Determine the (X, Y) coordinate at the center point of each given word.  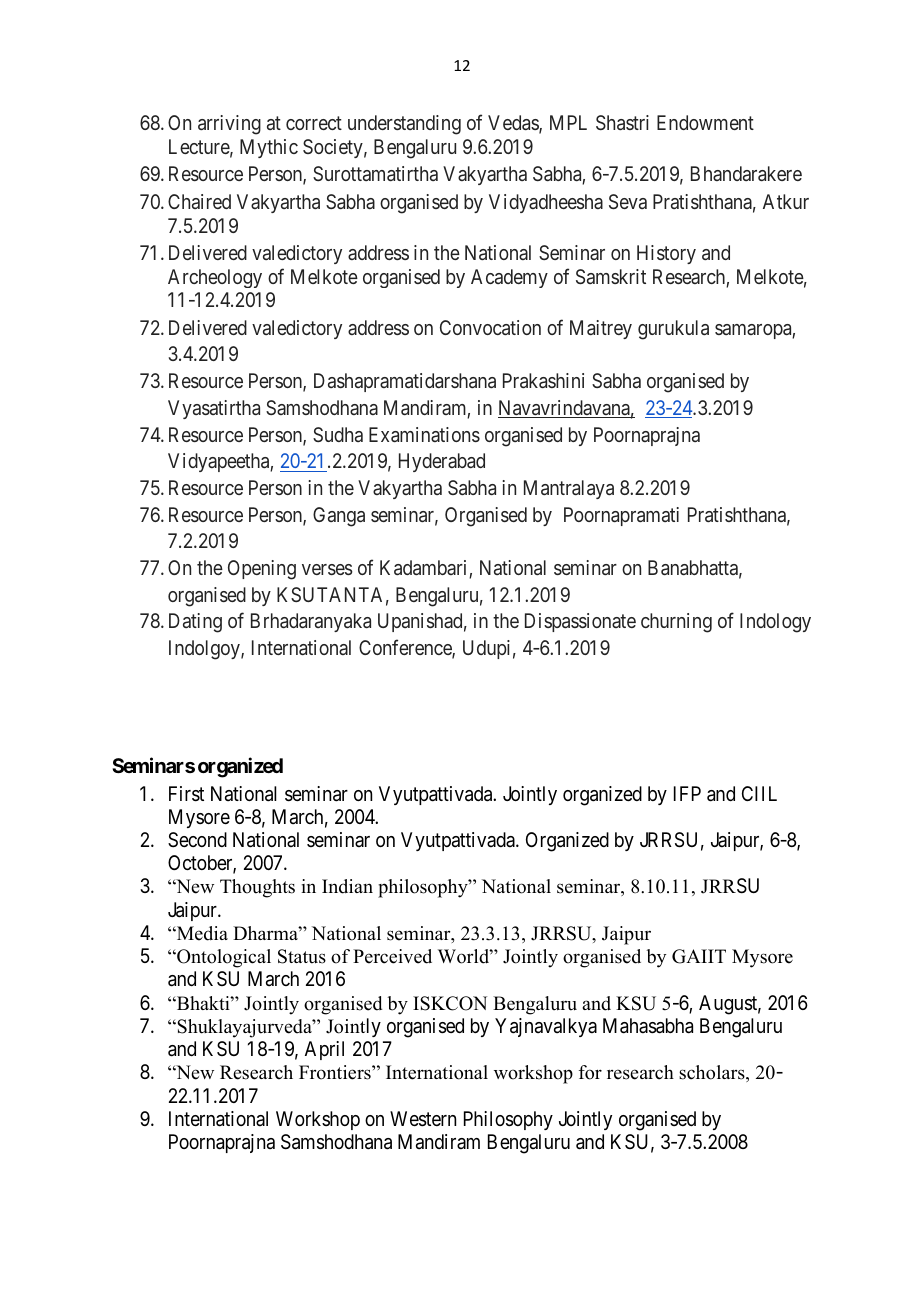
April (324, 1050)
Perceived (392, 956)
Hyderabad (442, 462)
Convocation (490, 327)
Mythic (269, 148)
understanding (404, 125)
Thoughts (257, 888)
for (590, 1072)
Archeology (215, 278)
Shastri (622, 122)
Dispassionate (580, 622)
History (666, 254)
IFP (687, 793)
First (186, 794)
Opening (262, 570)
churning (676, 623)
